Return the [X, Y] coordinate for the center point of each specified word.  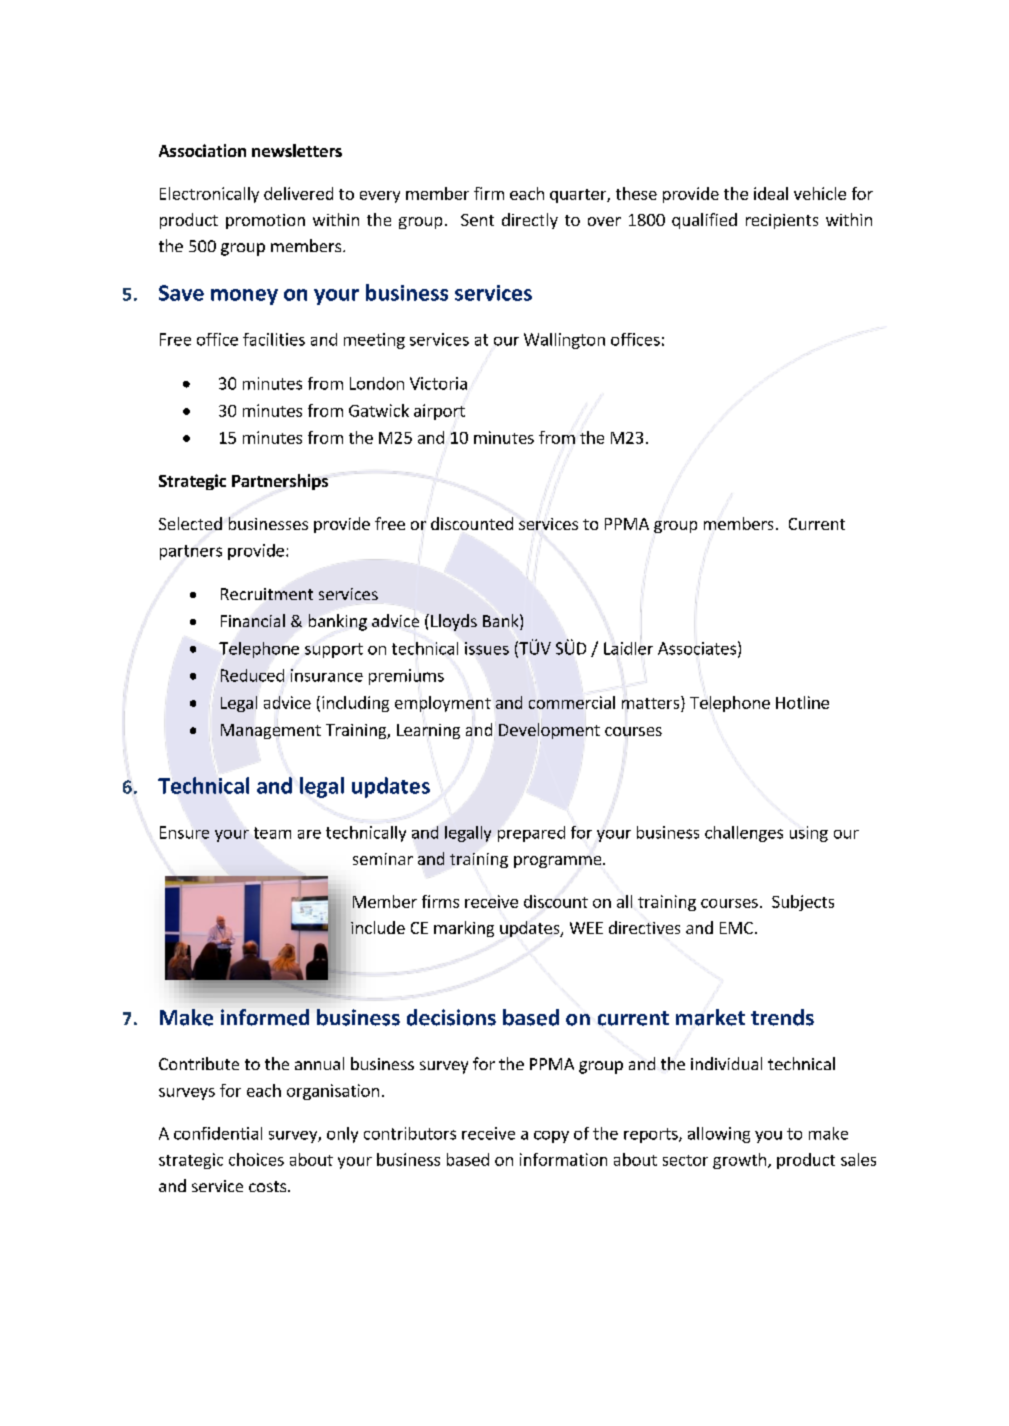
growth [741, 1161]
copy [551, 1137]
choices [256, 1159]
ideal [771, 193]
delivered [298, 193]
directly [530, 221]
